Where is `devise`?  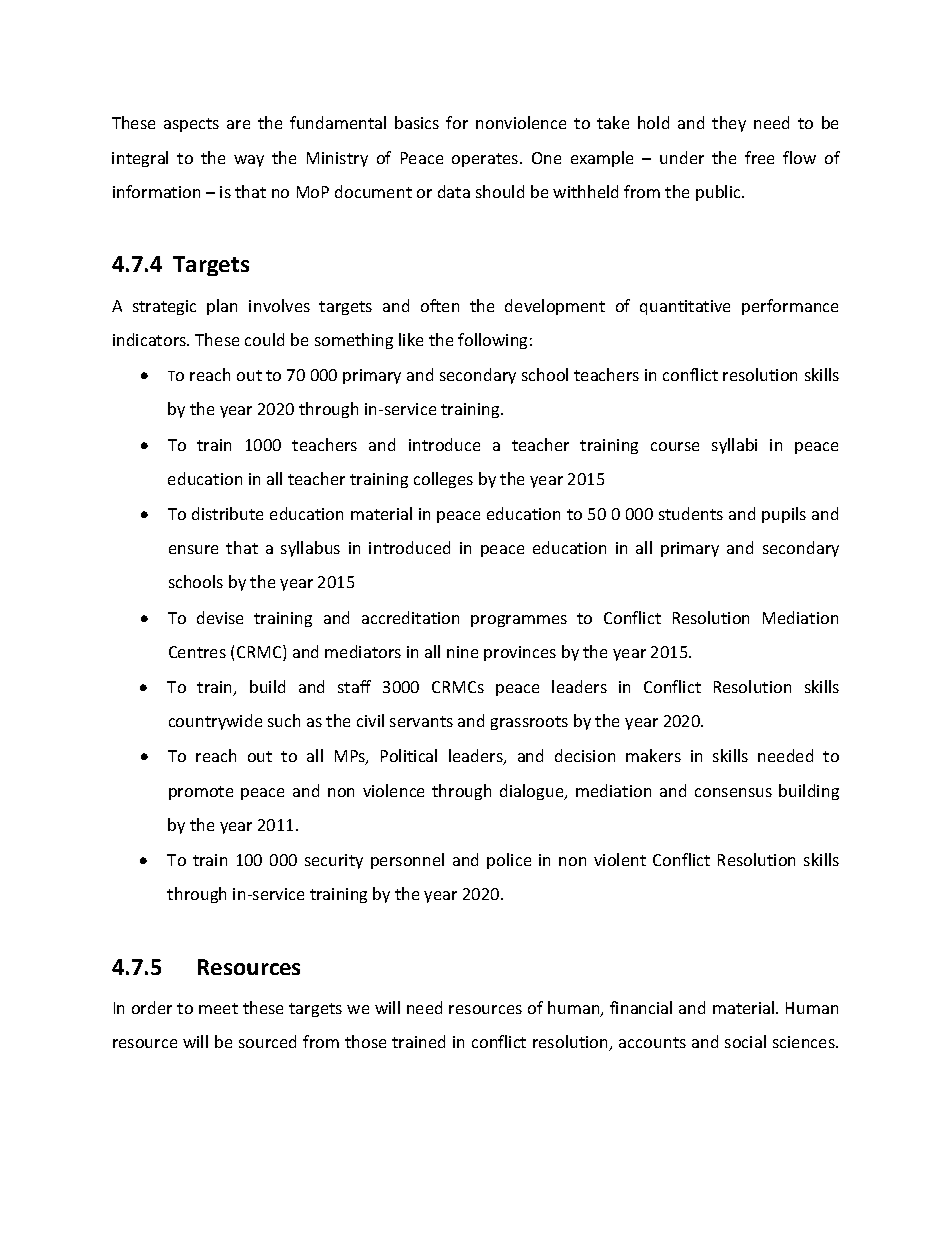
devise is located at coordinates (220, 617).
